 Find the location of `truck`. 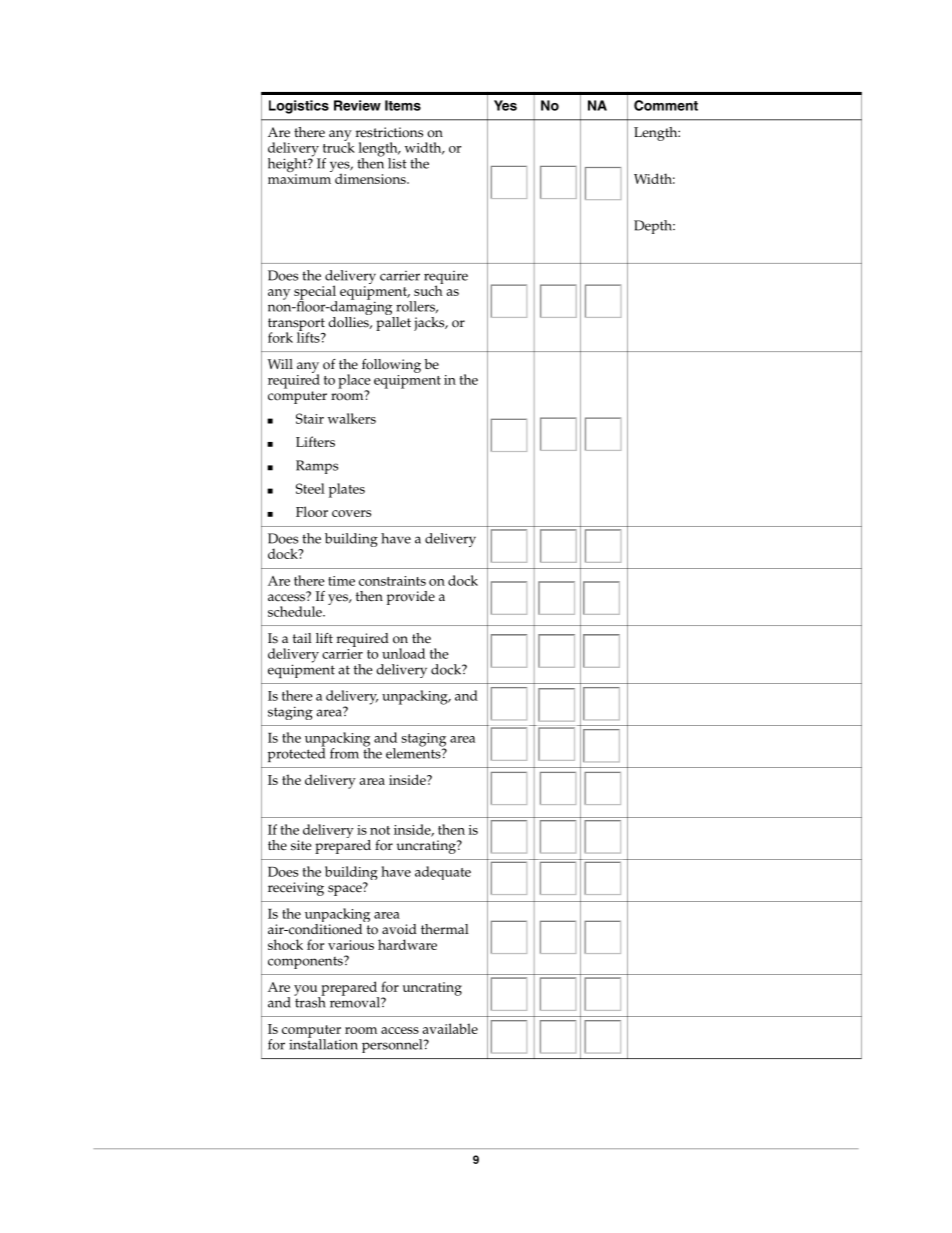

truck is located at coordinates (339, 146).
